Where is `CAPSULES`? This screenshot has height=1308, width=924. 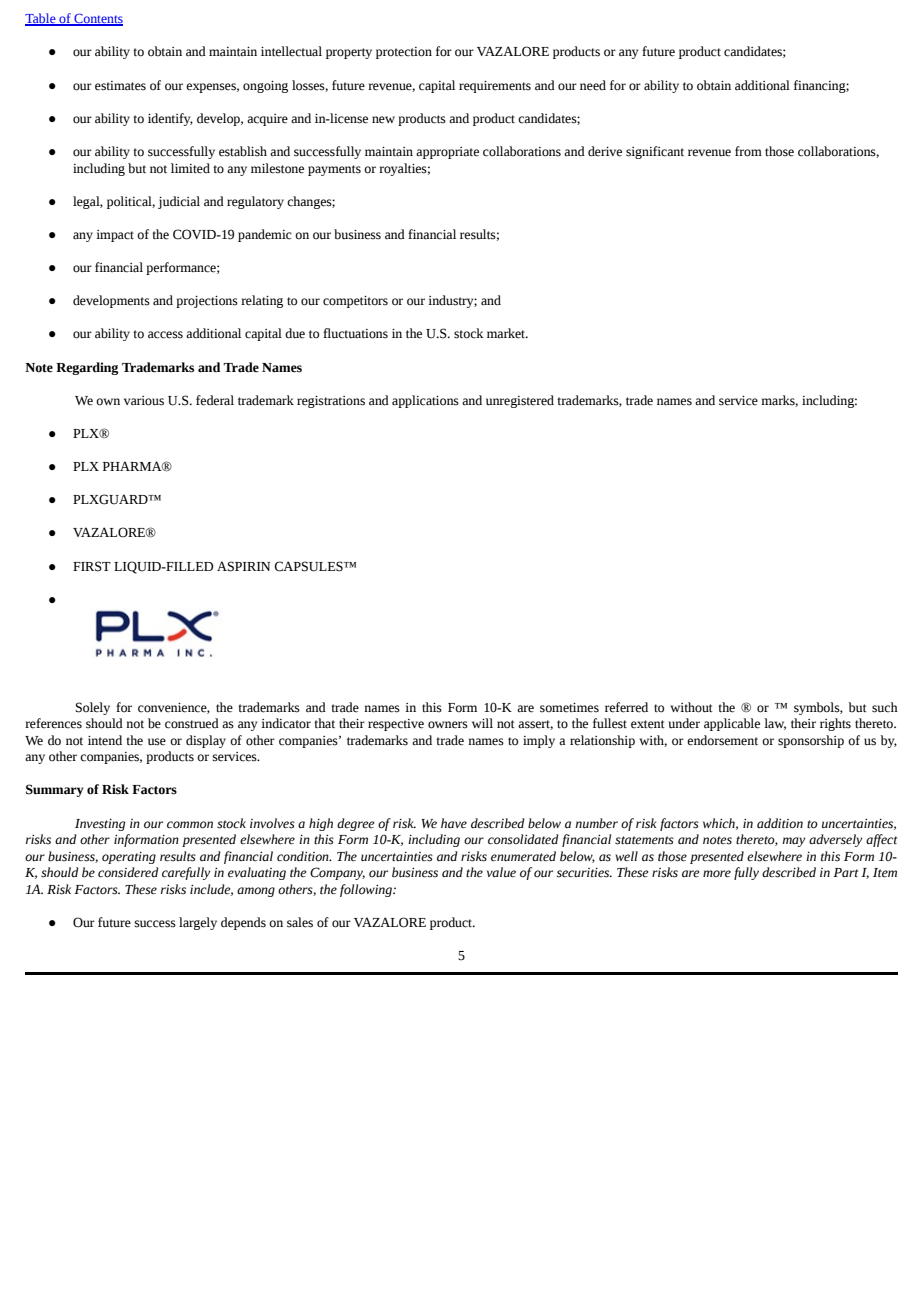
CAPSULES is located at coordinates (309, 566).
